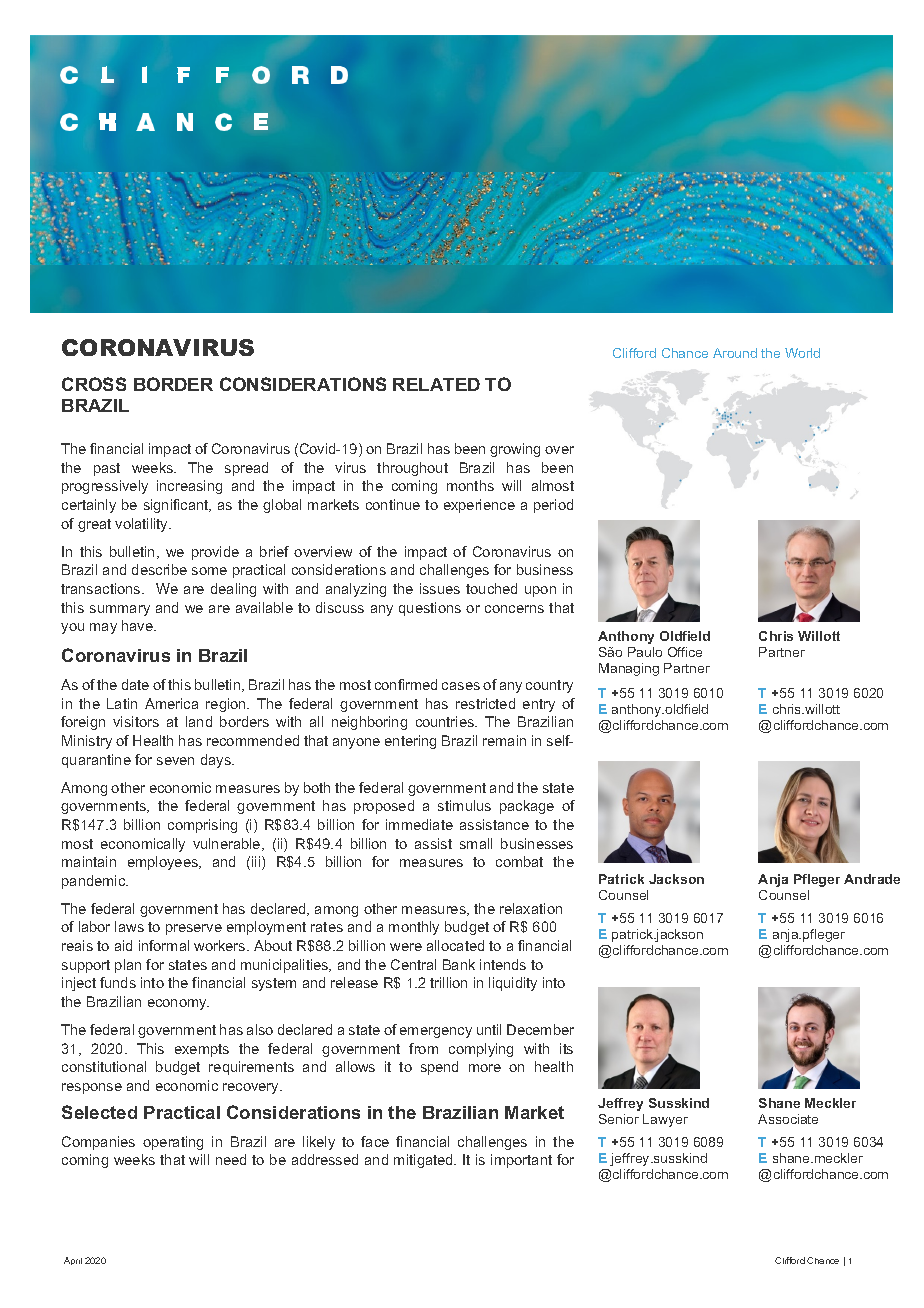 Image resolution: width=924 pixels, height=1308 pixels. I want to click on until, so click(489, 1029).
